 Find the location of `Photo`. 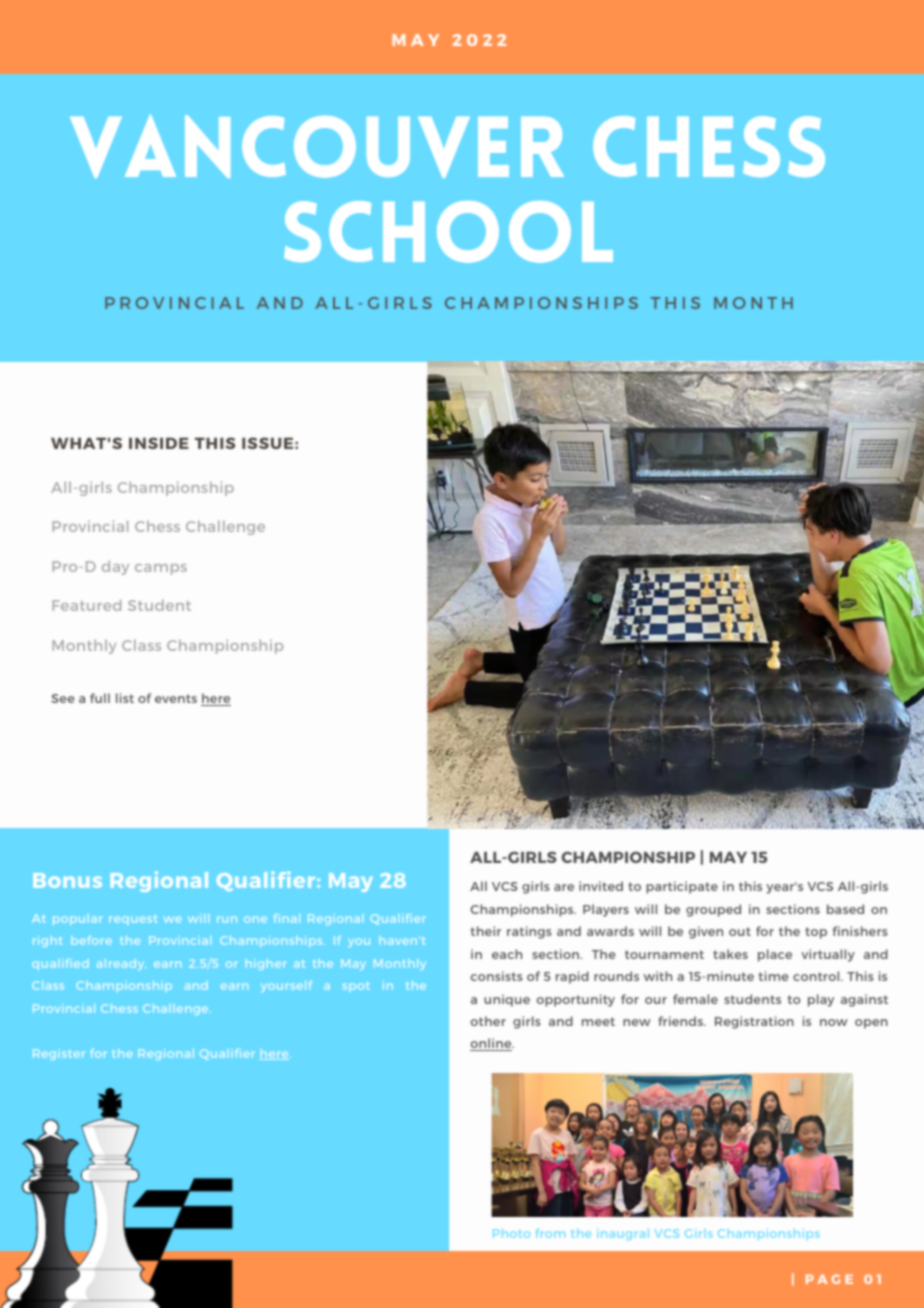

Photo is located at coordinates (511, 1233).
